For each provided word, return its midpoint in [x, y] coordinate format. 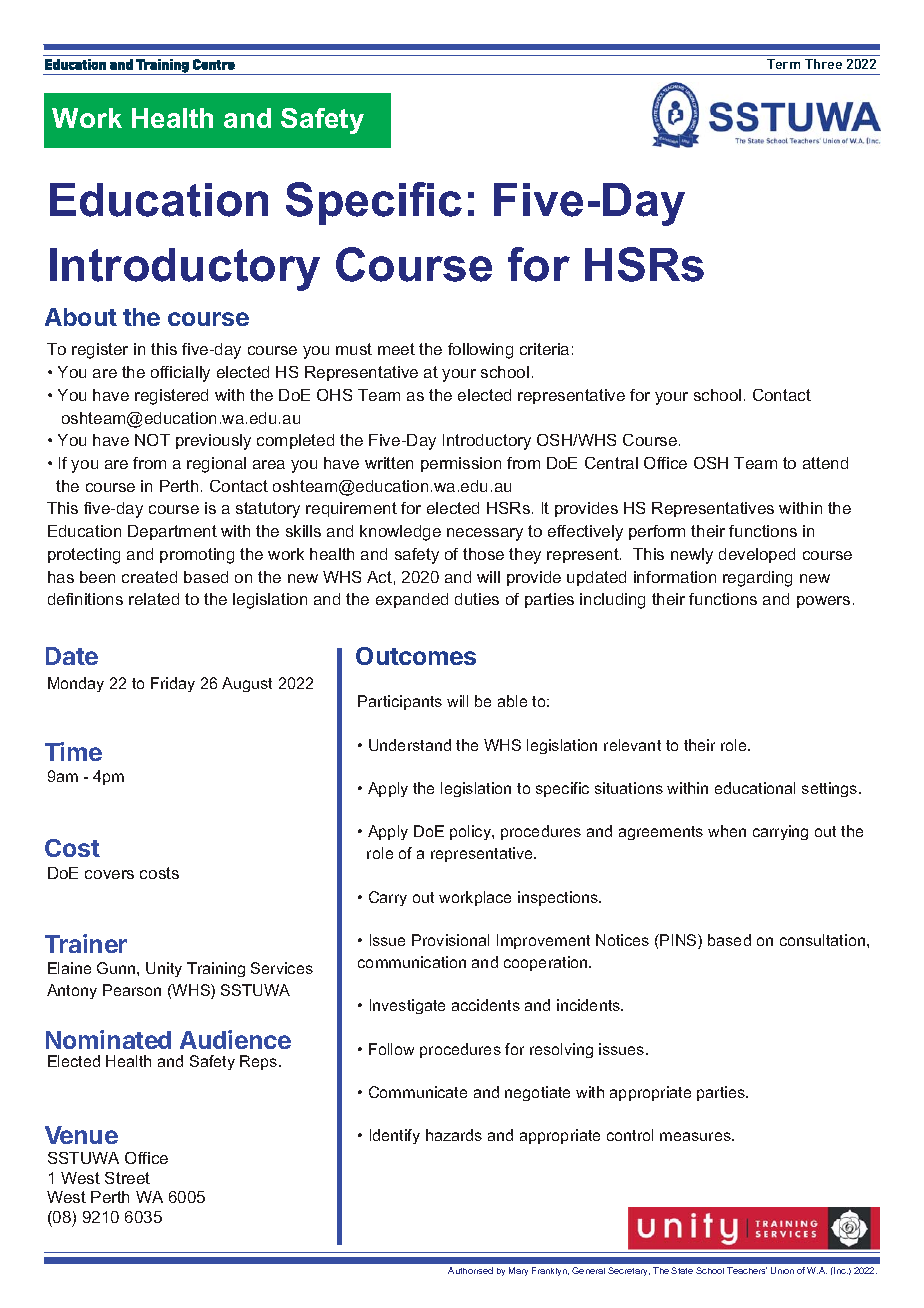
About [81, 317]
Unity [164, 969]
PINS [678, 941]
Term [783, 64]
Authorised [470, 1270]
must [354, 349]
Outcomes [416, 656]
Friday [173, 684]
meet [396, 349]
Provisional [450, 940]
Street [127, 1178]
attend [825, 463]
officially [180, 374]
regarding [757, 579]
